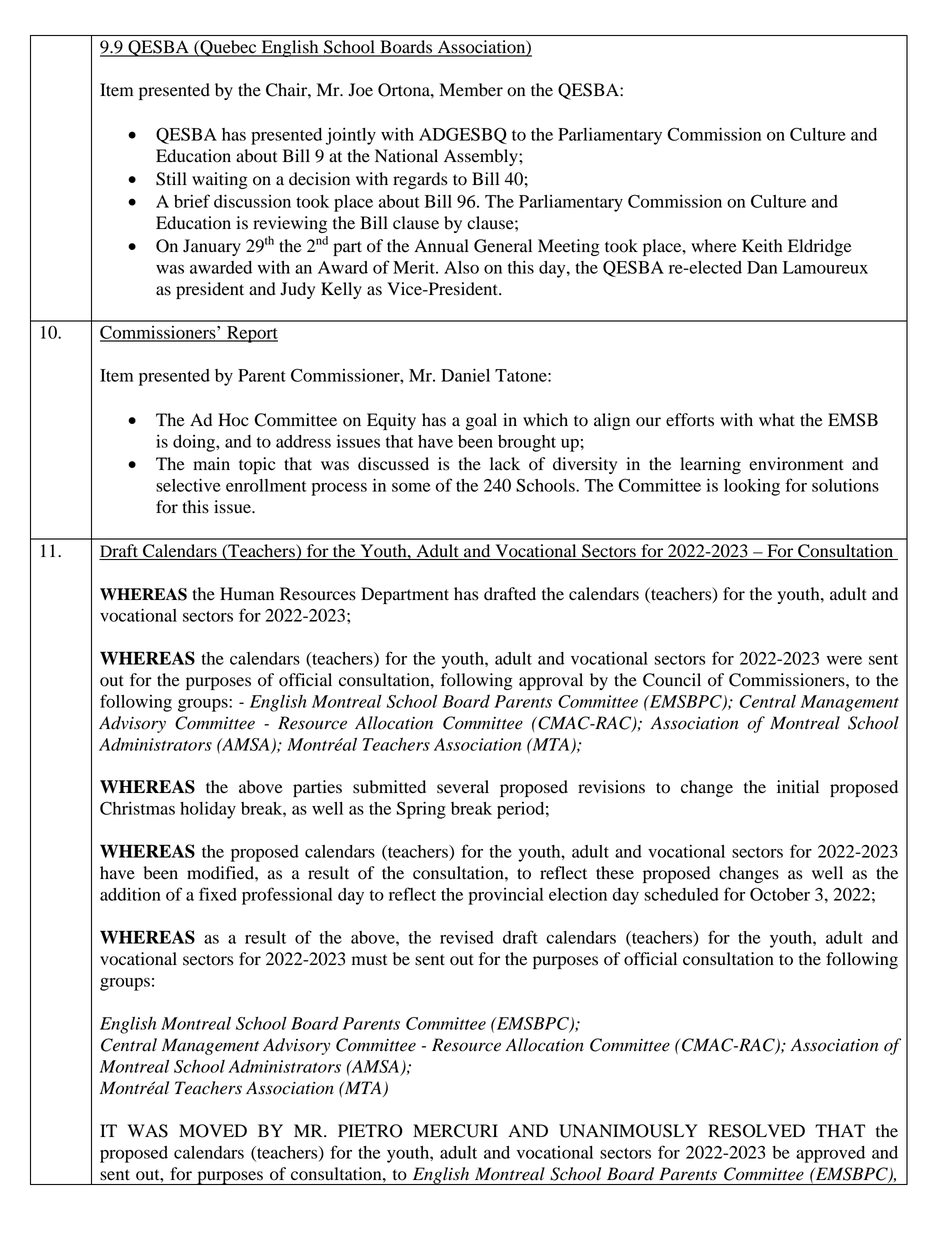  Describe the element at coordinates (463, 787) in the screenshot. I see `several` at that location.
